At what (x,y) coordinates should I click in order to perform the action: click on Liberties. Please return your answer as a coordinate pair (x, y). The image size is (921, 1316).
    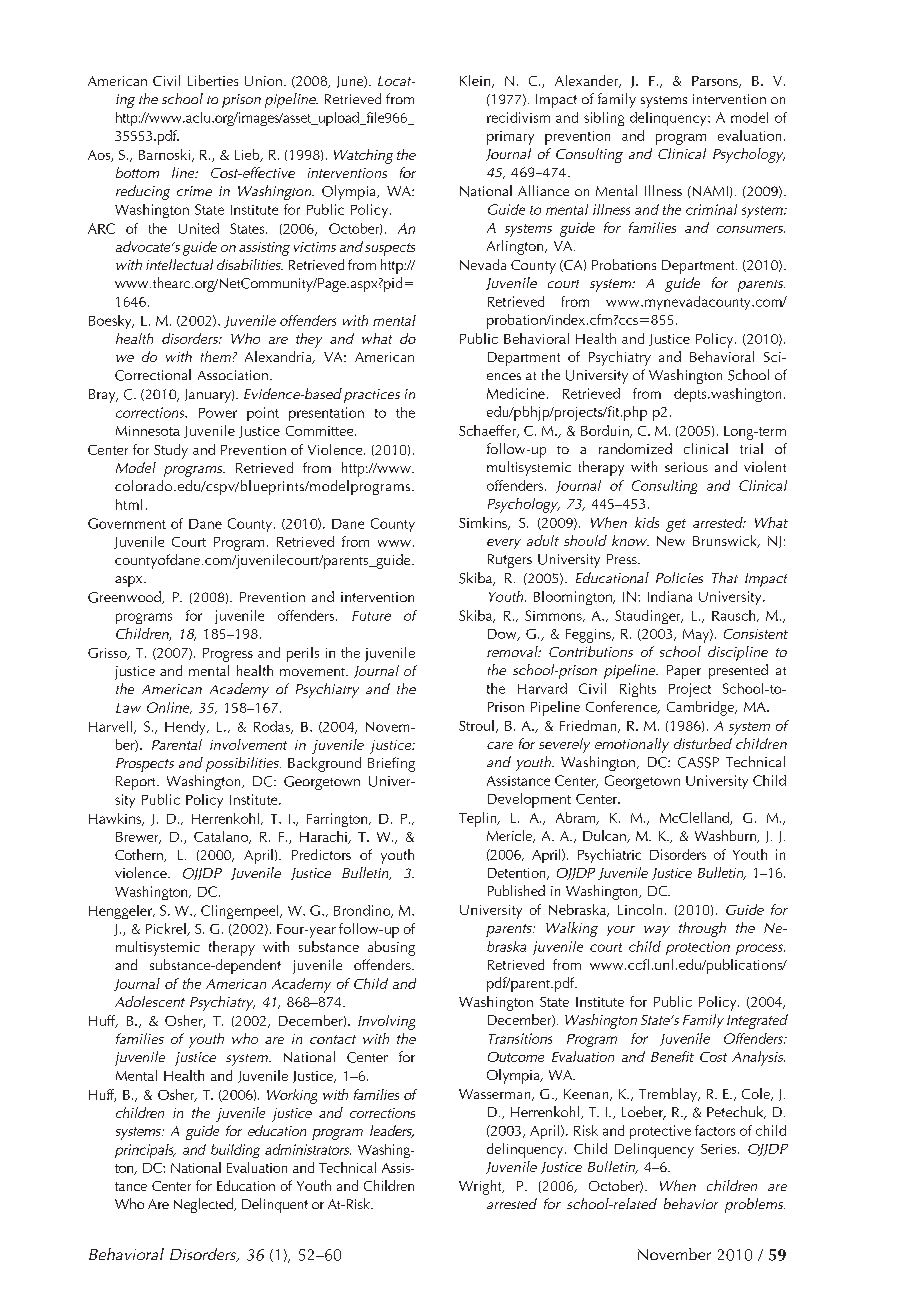
    Looking at the image, I should click on (213, 80).
